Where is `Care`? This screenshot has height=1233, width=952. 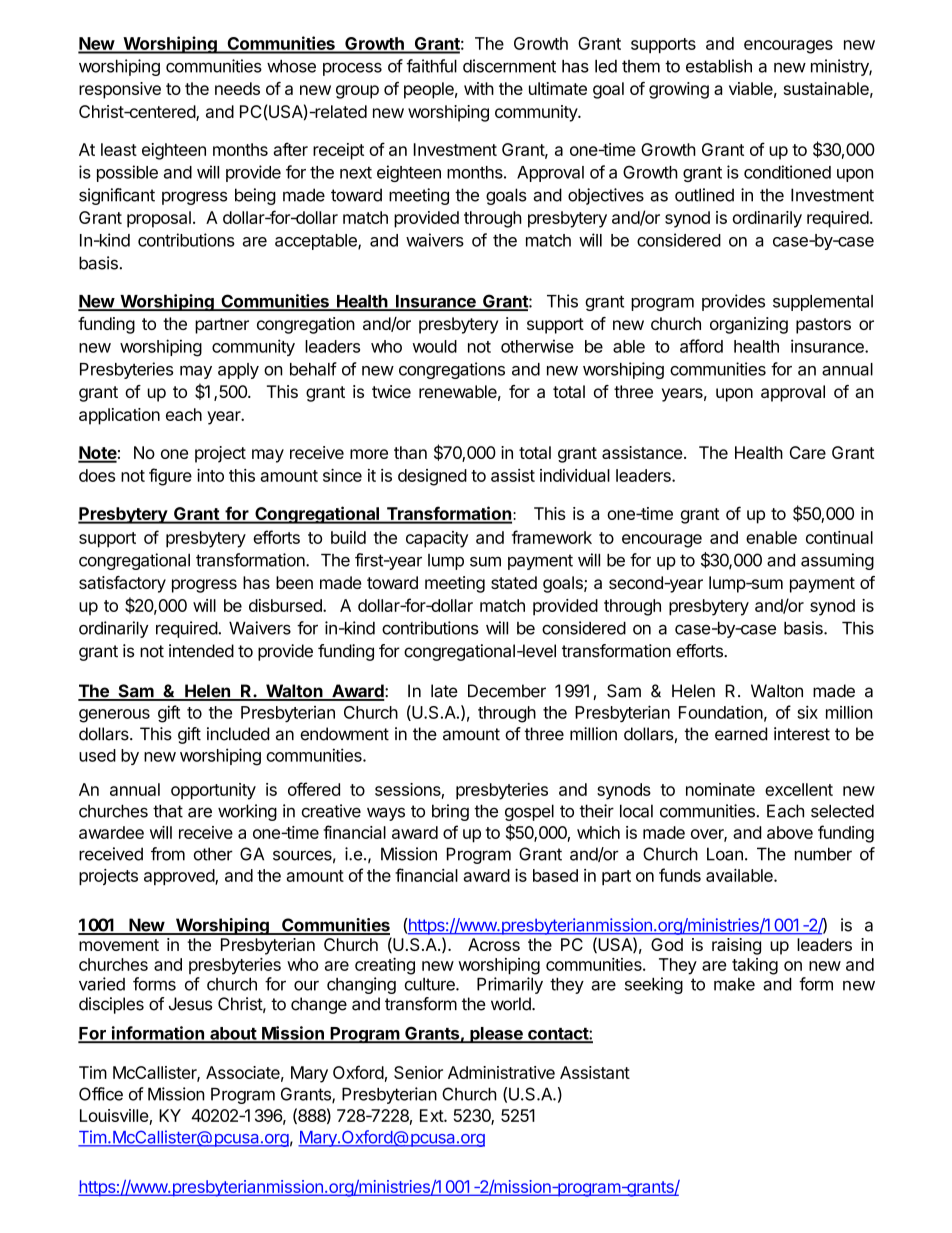
Care is located at coordinates (808, 452).
